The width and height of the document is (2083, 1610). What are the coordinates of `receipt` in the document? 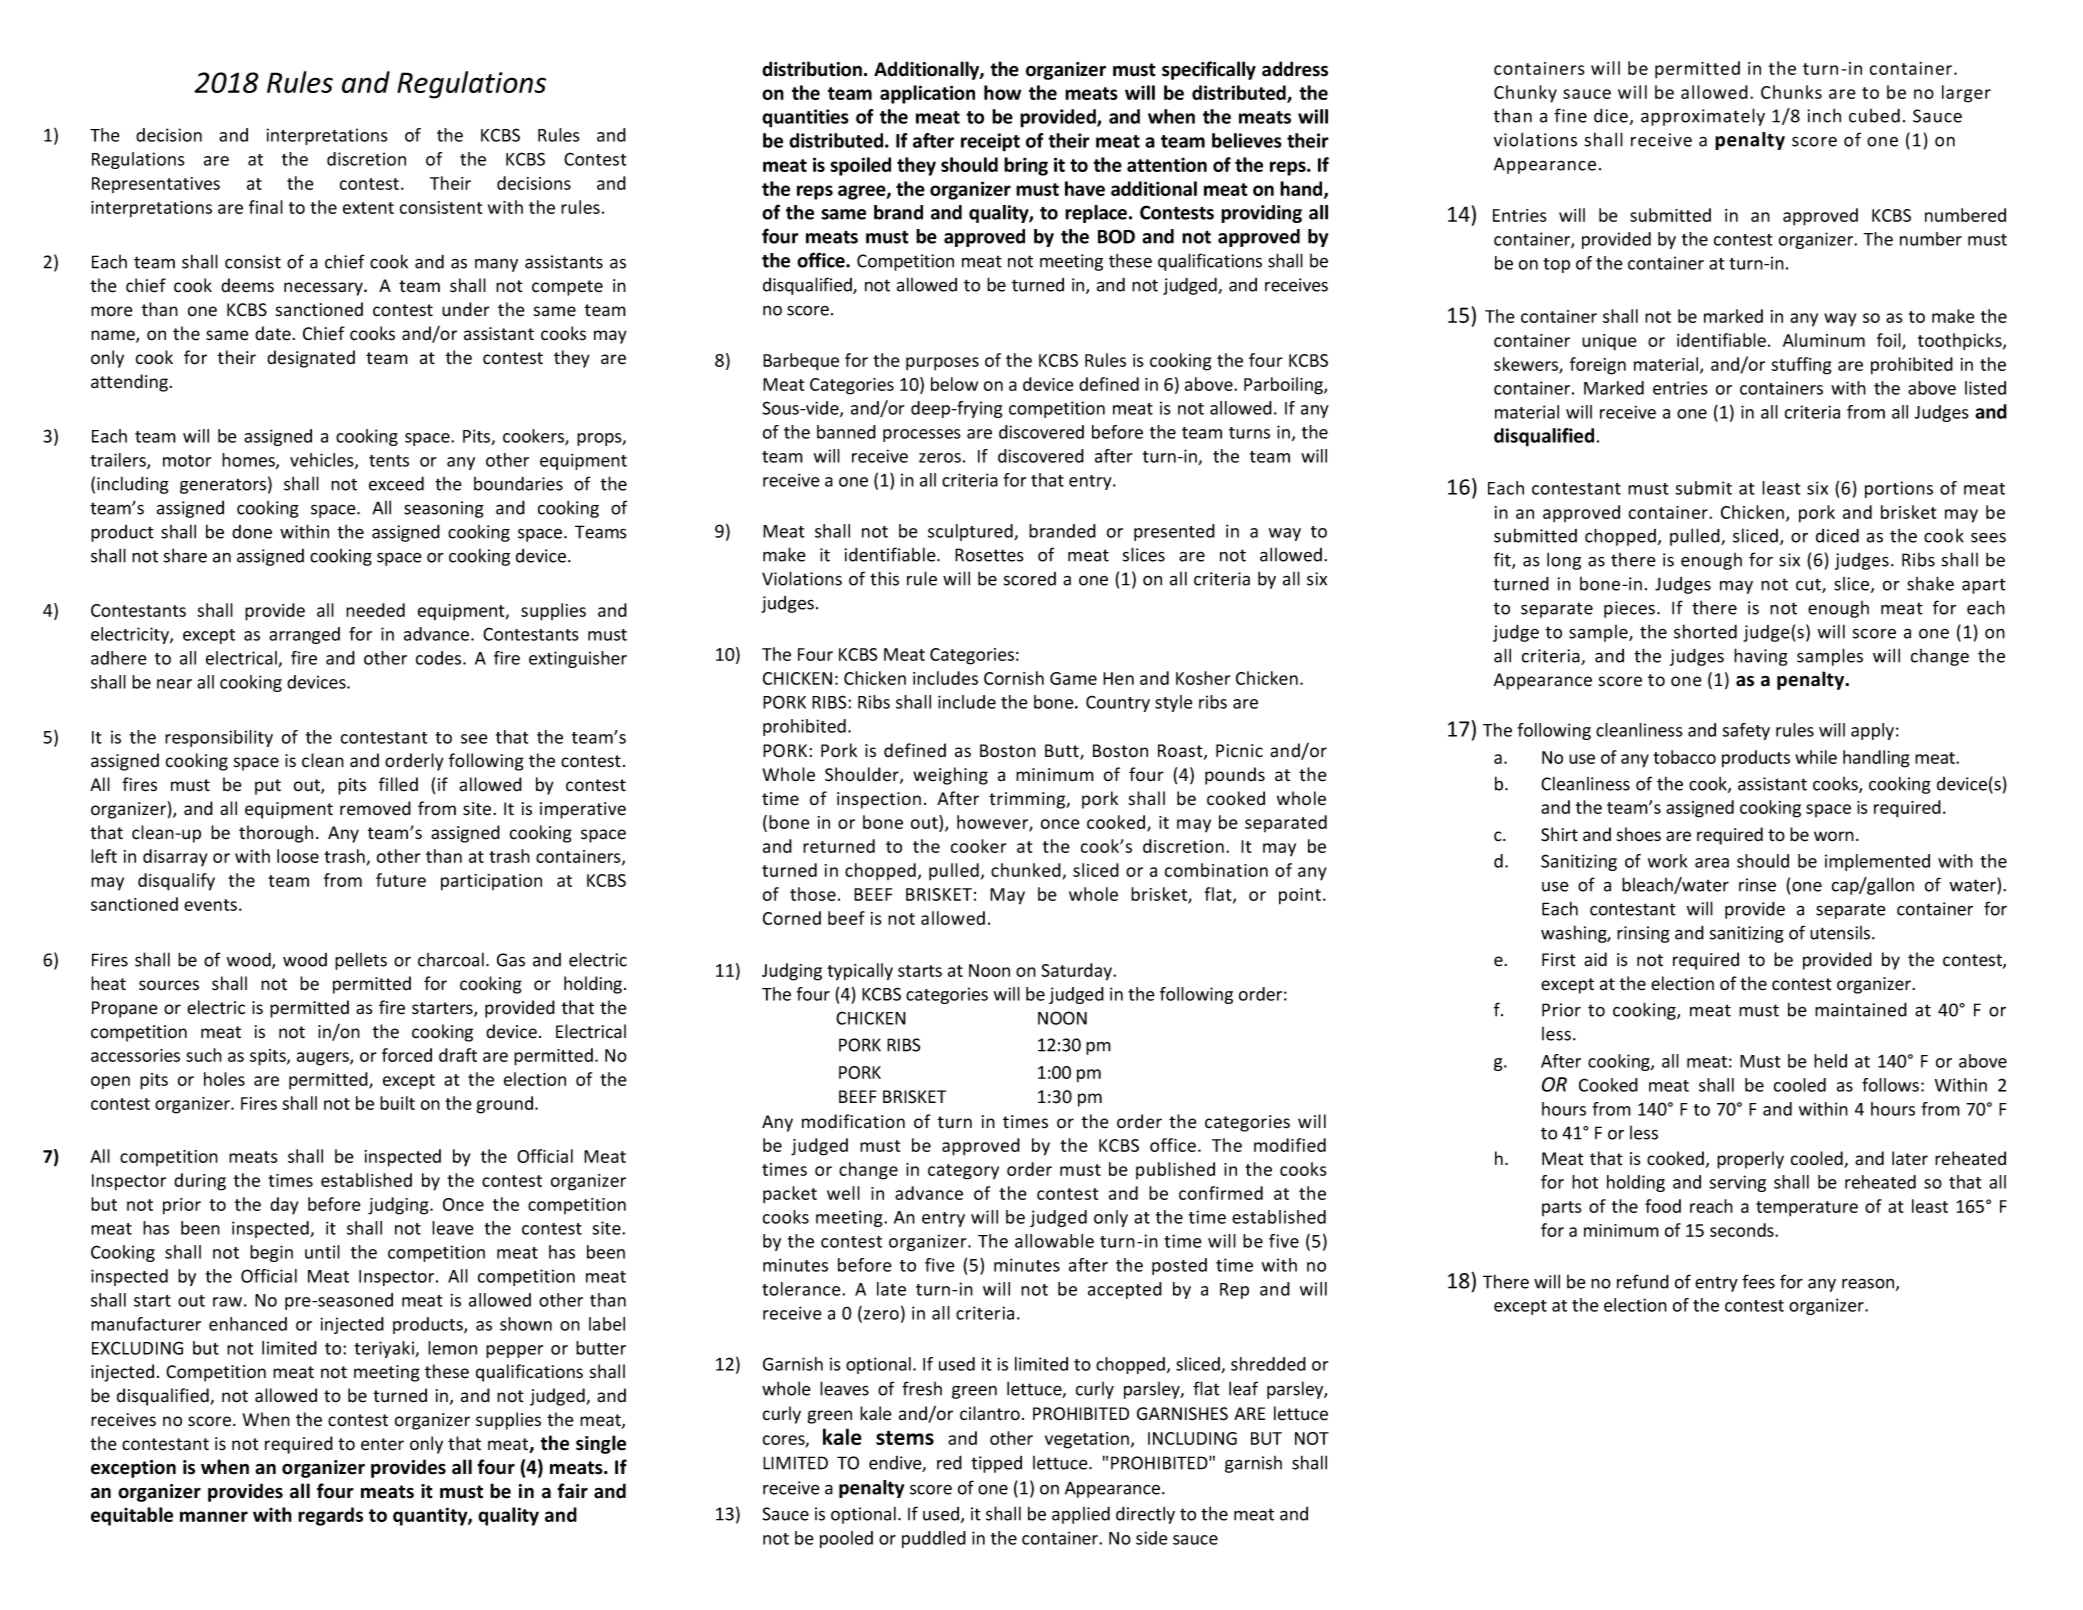 It's located at (990, 142).
